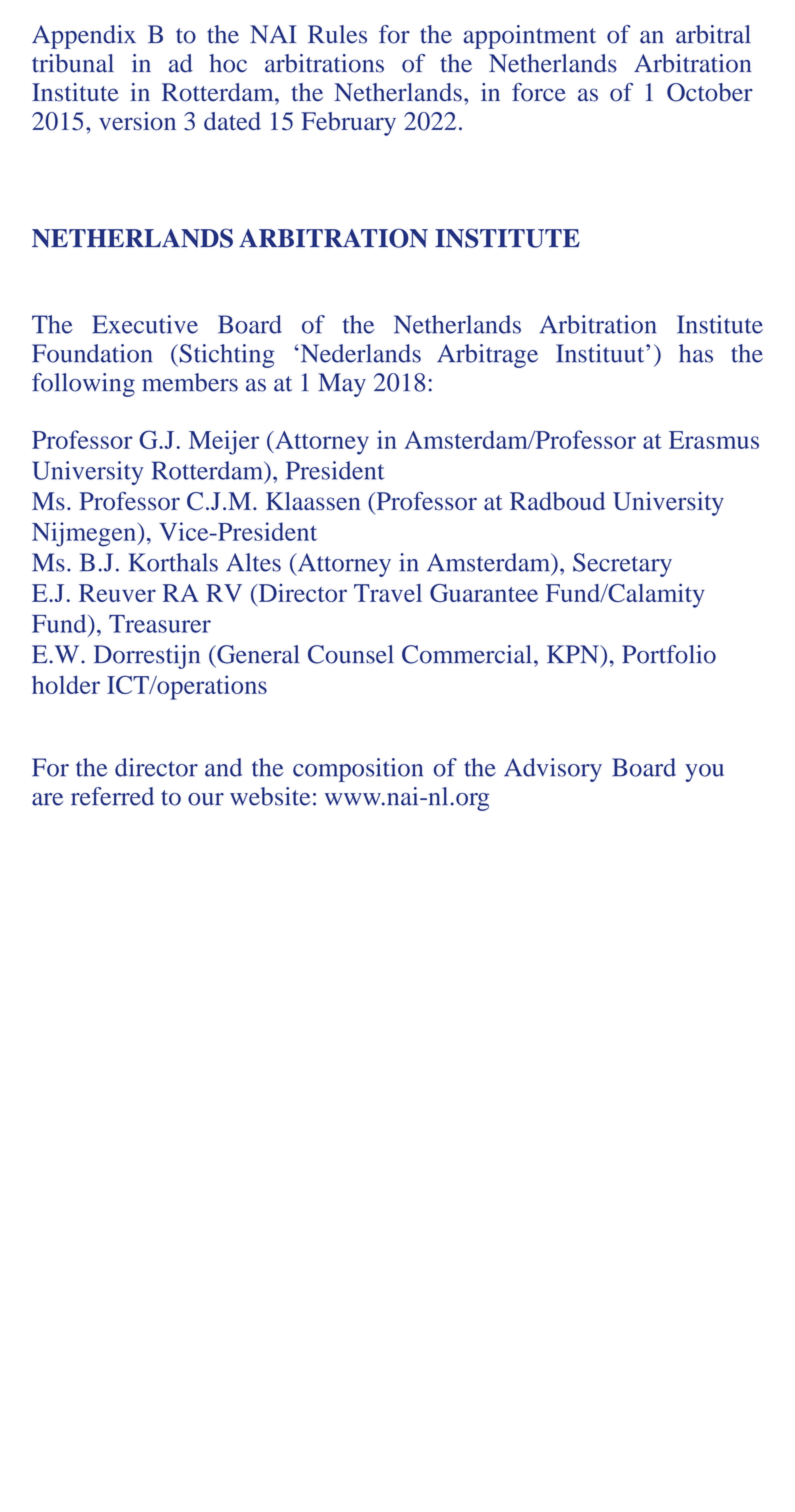 The height and width of the screenshot is (1512, 795). Describe the element at coordinates (73, 63) in the screenshot. I see `tribunal` at that location.
